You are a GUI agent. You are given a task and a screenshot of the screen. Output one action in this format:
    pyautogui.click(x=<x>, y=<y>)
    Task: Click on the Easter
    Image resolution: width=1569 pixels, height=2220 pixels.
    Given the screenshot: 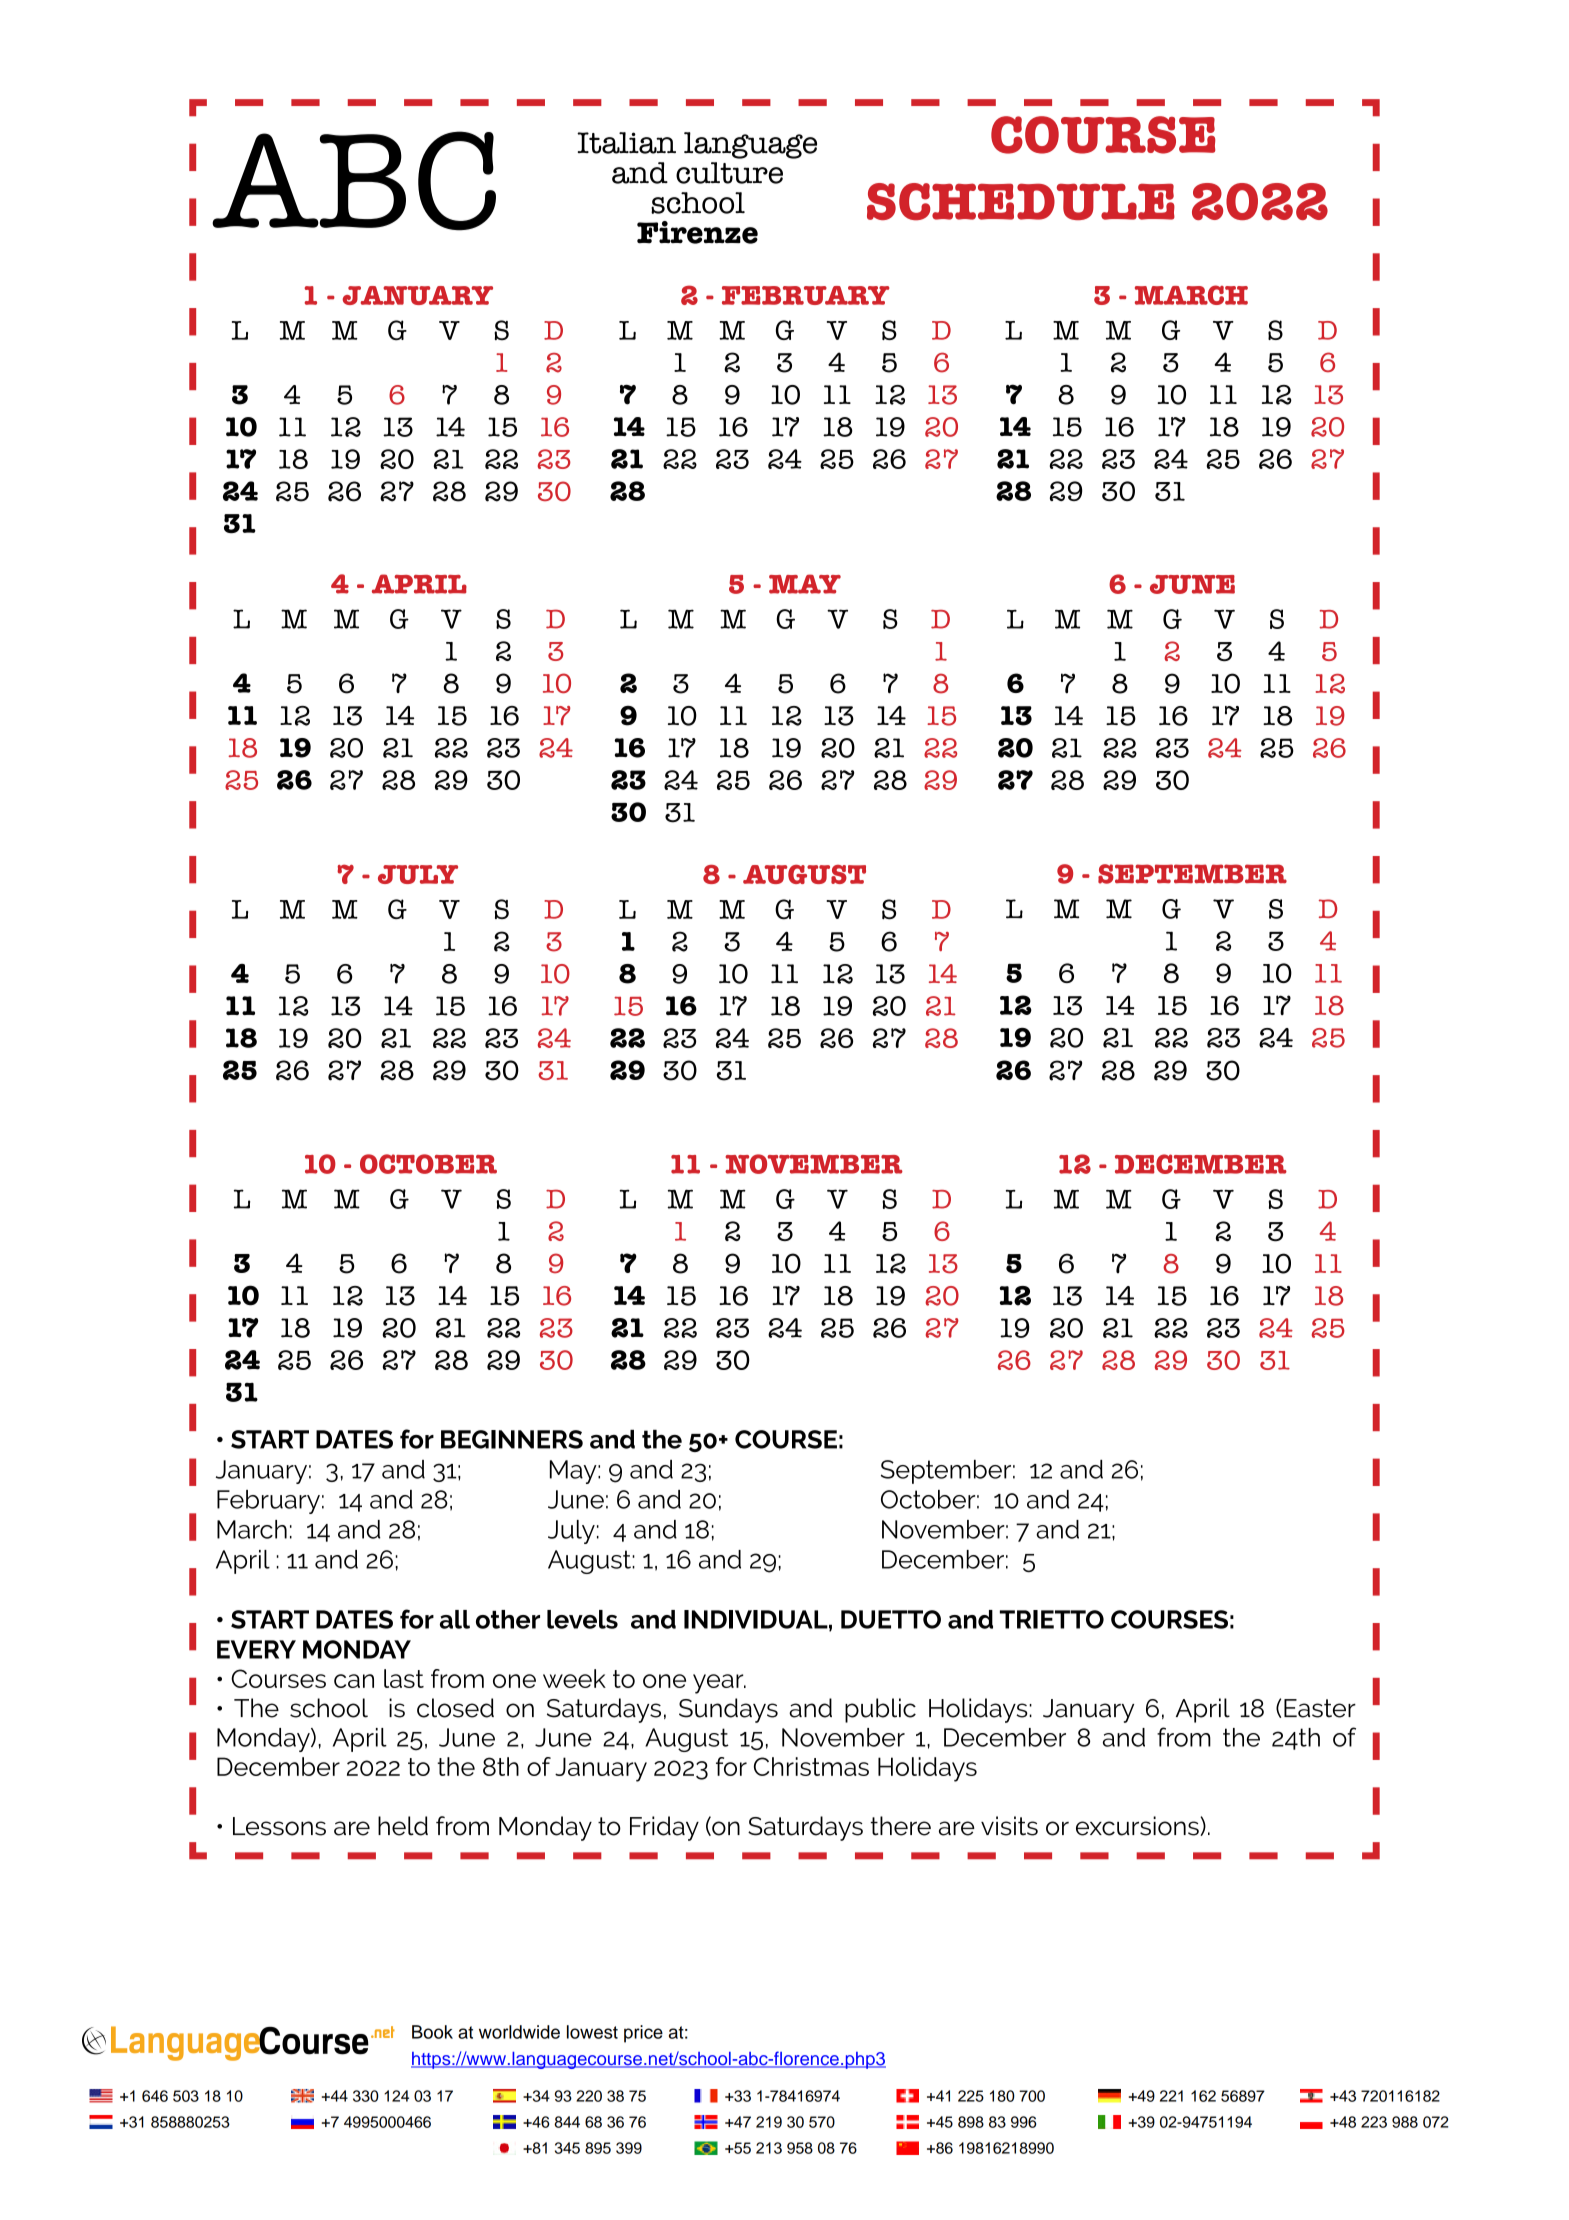 What is the action you would take?
    pyautogui.click(x=1320, y=1708)
